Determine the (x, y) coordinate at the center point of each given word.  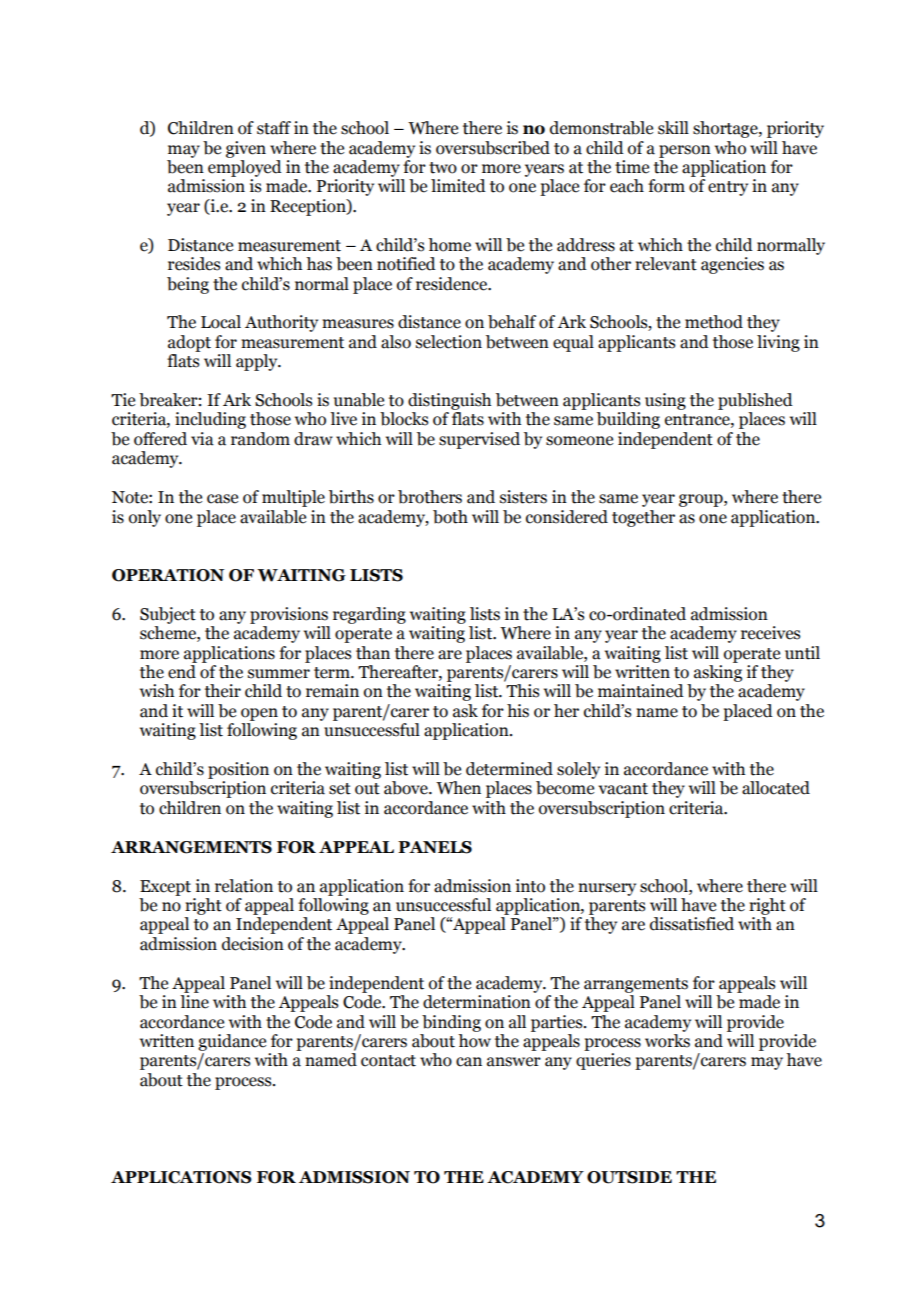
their (223, 691)
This (522, 691)
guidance (232, 1042)
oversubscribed (493, 148)
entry (728, 188)
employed (245, 168)
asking (718, 673)
